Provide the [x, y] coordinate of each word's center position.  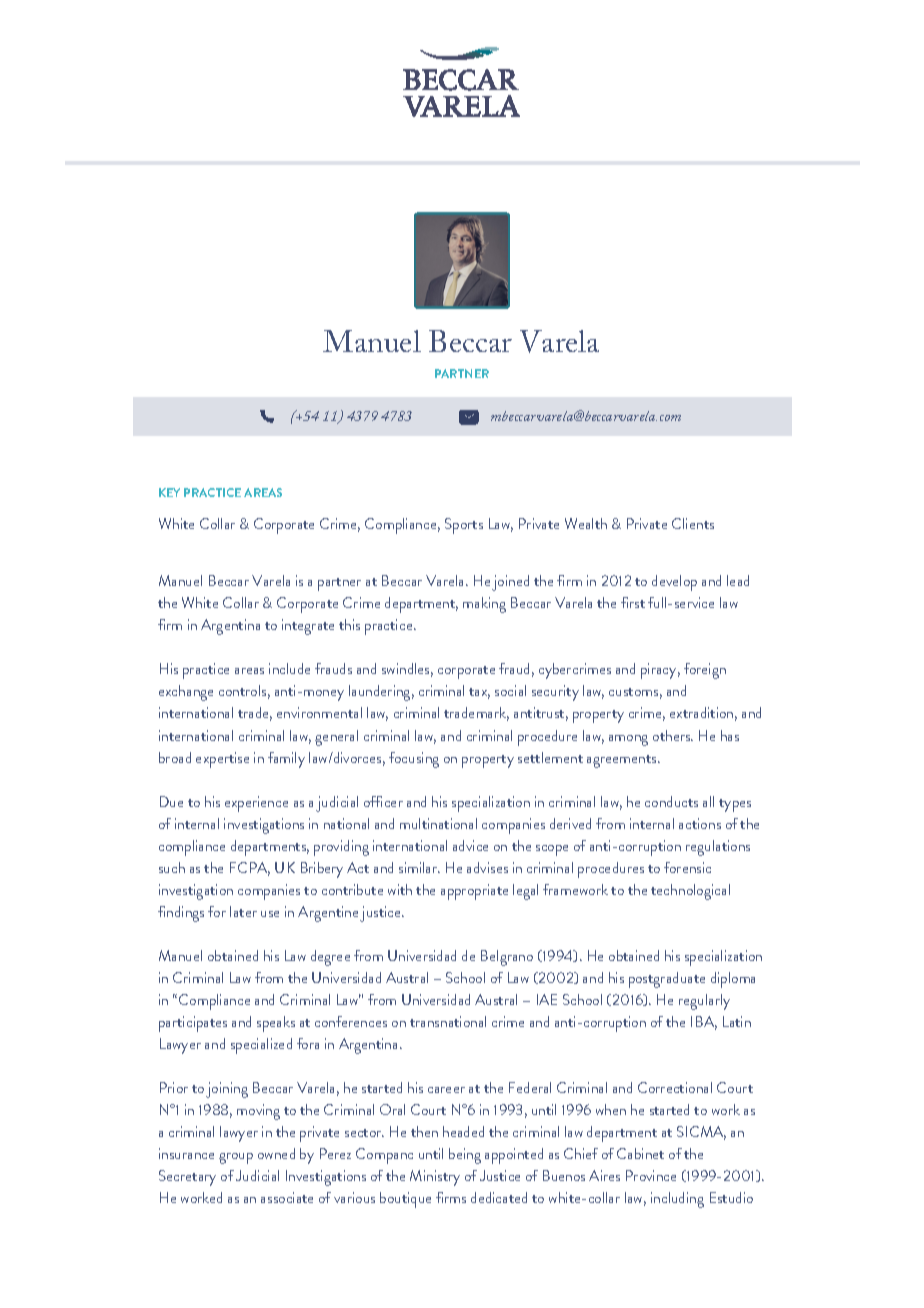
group [236, 1158]
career [446, 1090]
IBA [704, 1023]
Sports [464, 526]
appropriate [474, 892]
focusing [414, 760]
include [289, 668]
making [484, 605]
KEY [169, 492]
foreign [705, 671]
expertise [222, 760]
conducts [671, 801]
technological [690, 892]
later [243, 911]
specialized [261, 1046]
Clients [693, 523]
